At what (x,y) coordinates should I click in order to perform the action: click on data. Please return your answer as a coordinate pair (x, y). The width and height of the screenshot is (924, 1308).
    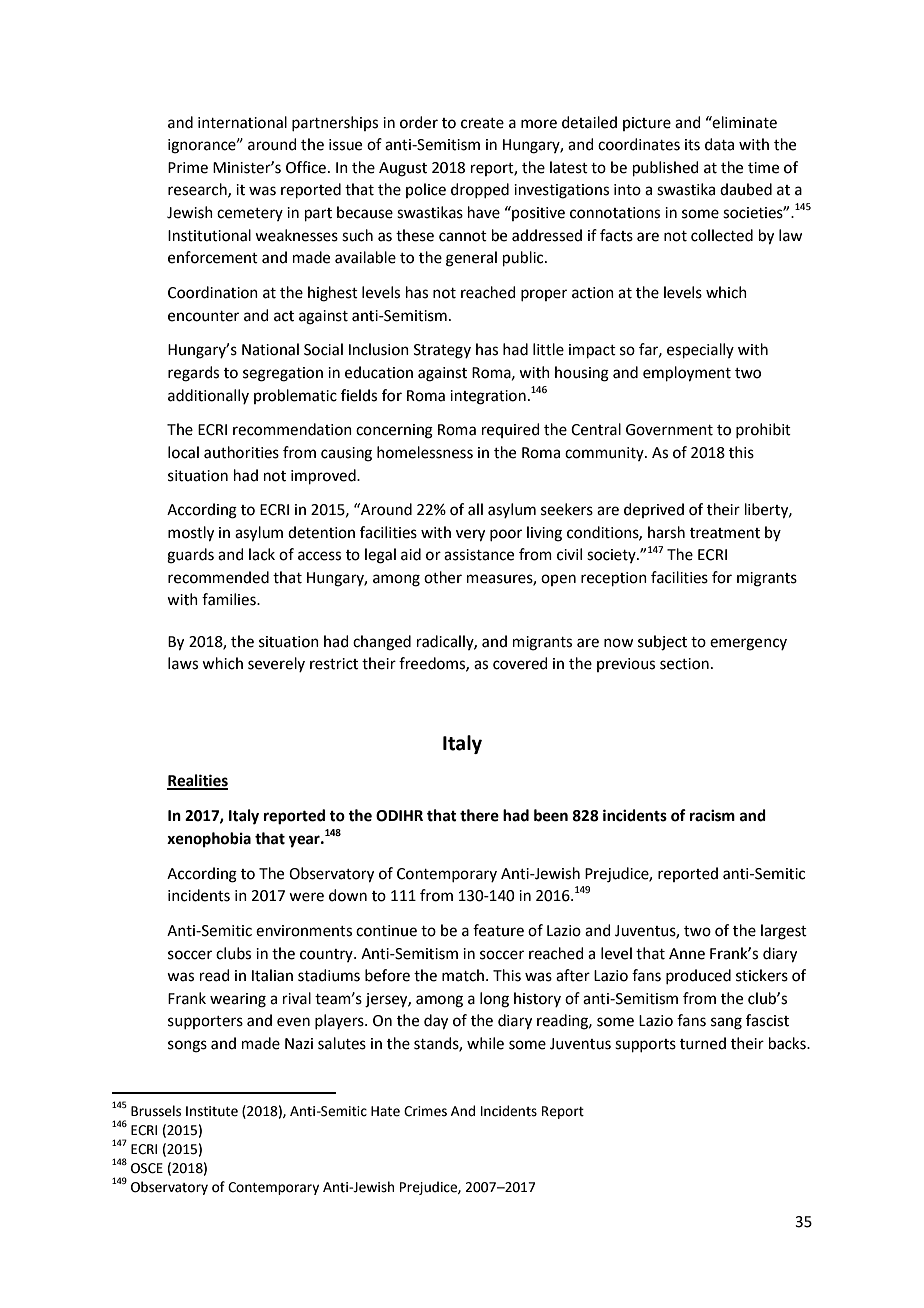
    Looking at the image, I should click on (719, 144).
